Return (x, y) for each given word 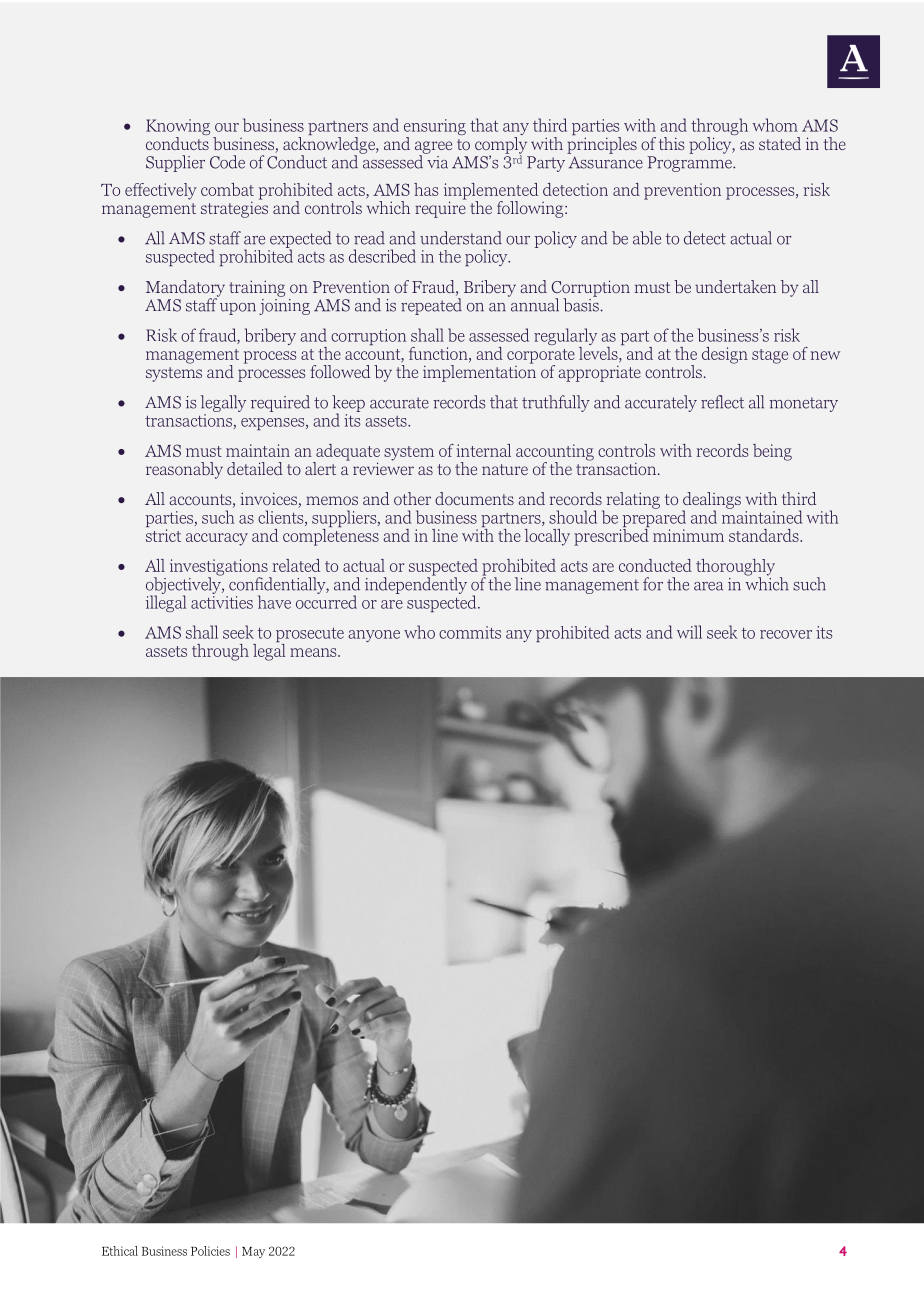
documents (474, 498)
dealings (711, 501)
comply (501, 145)
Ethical (120, 1251)
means (314, 652)
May (253, 1252)
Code (227, 162)
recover (786, 634)
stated (780, 143)
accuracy (217, 539)
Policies (210, 1251)
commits (470, 632)
